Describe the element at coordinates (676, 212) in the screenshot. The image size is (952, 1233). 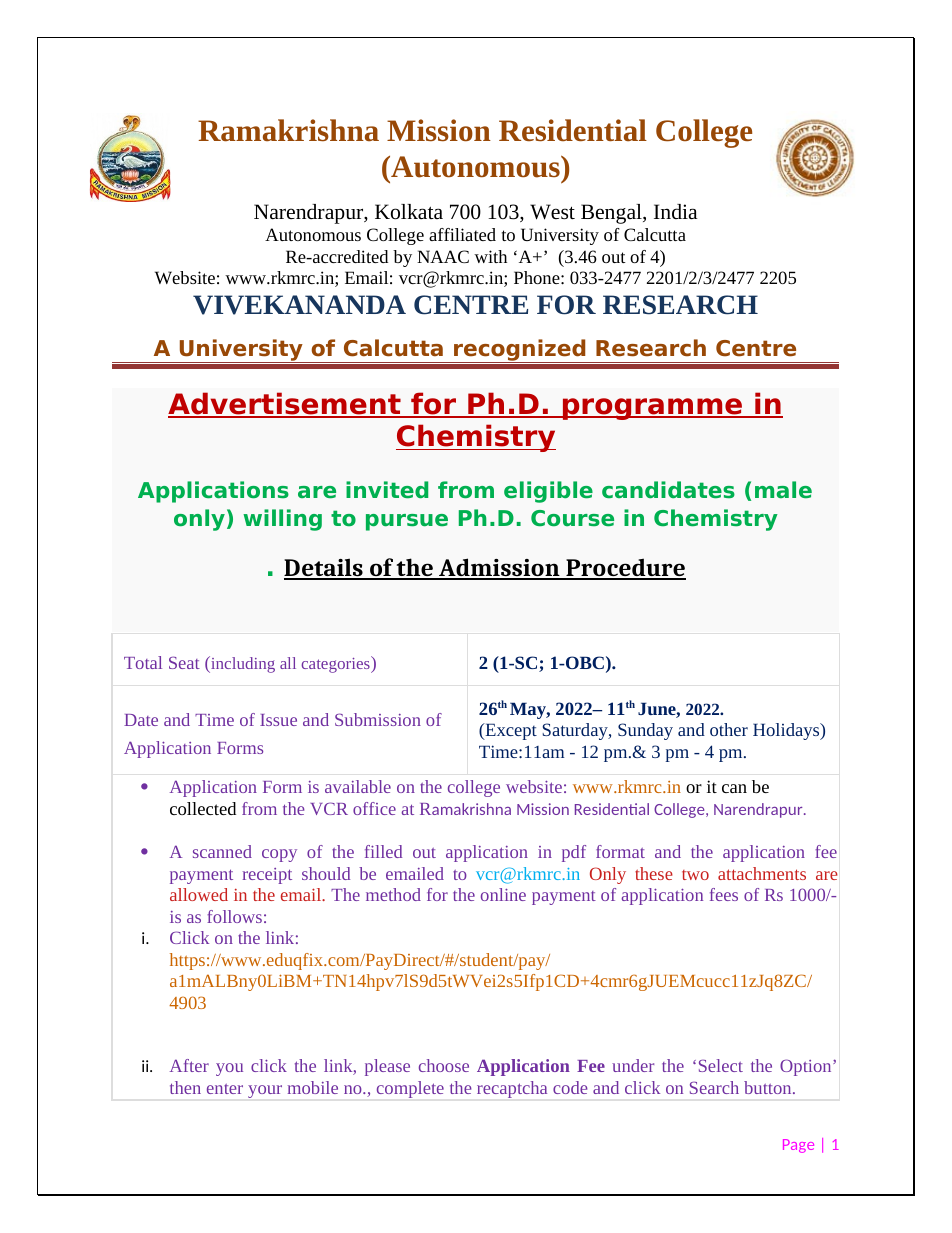
I see `India` at that location.
